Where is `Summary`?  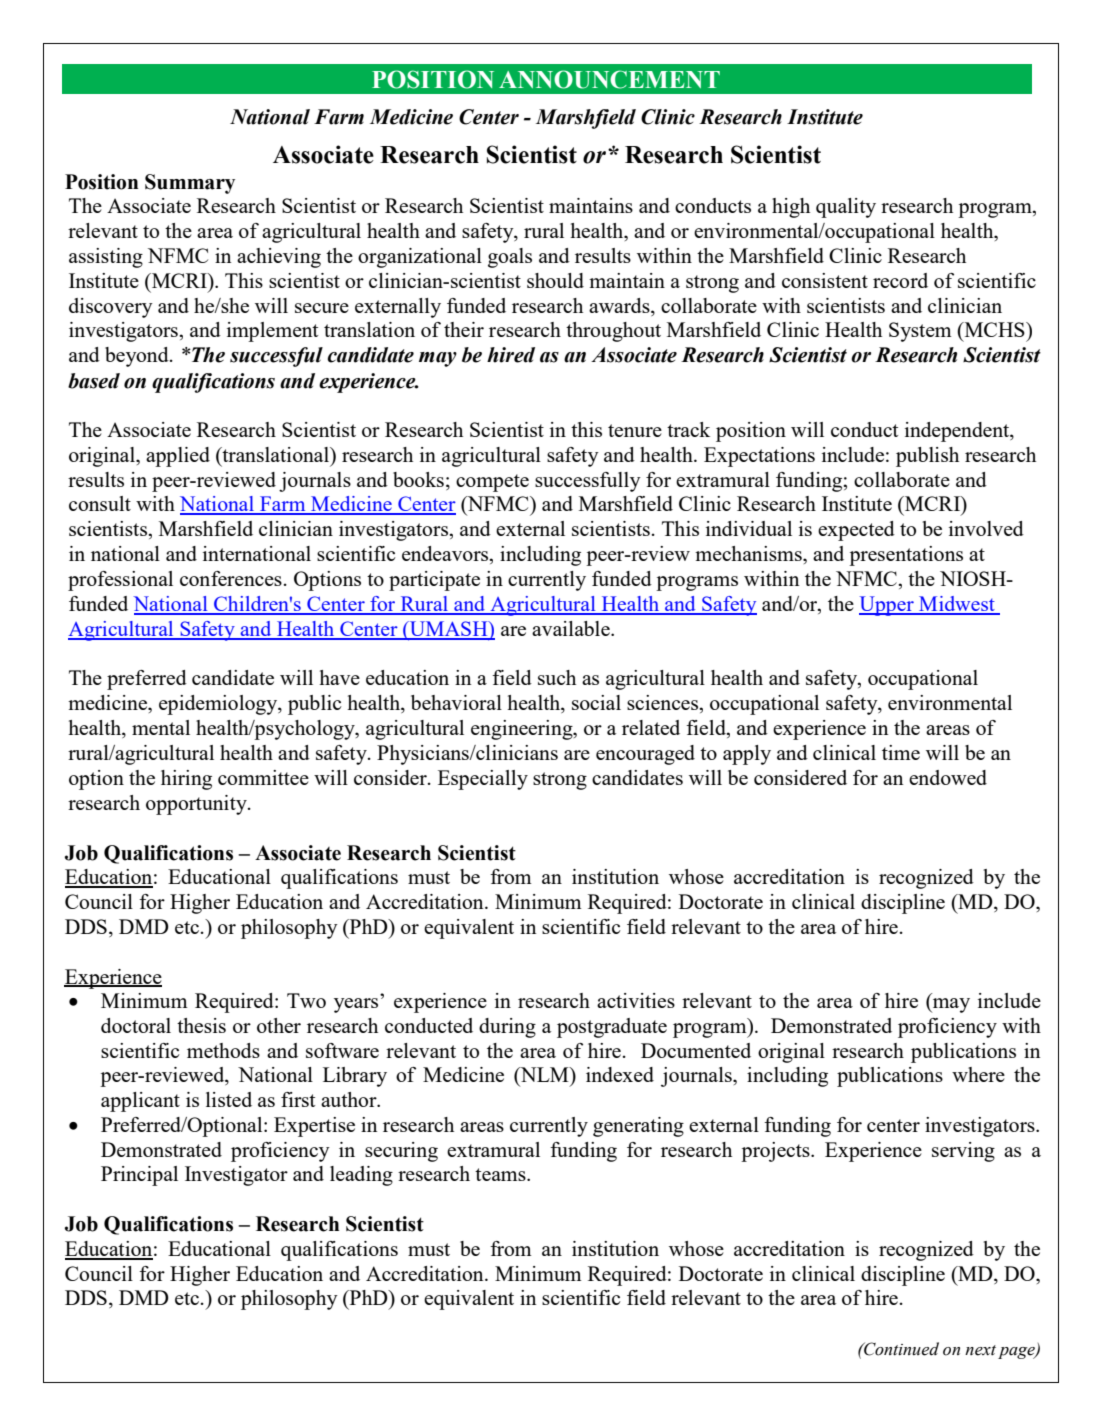
Summary is located at coordinates (190, 184).
